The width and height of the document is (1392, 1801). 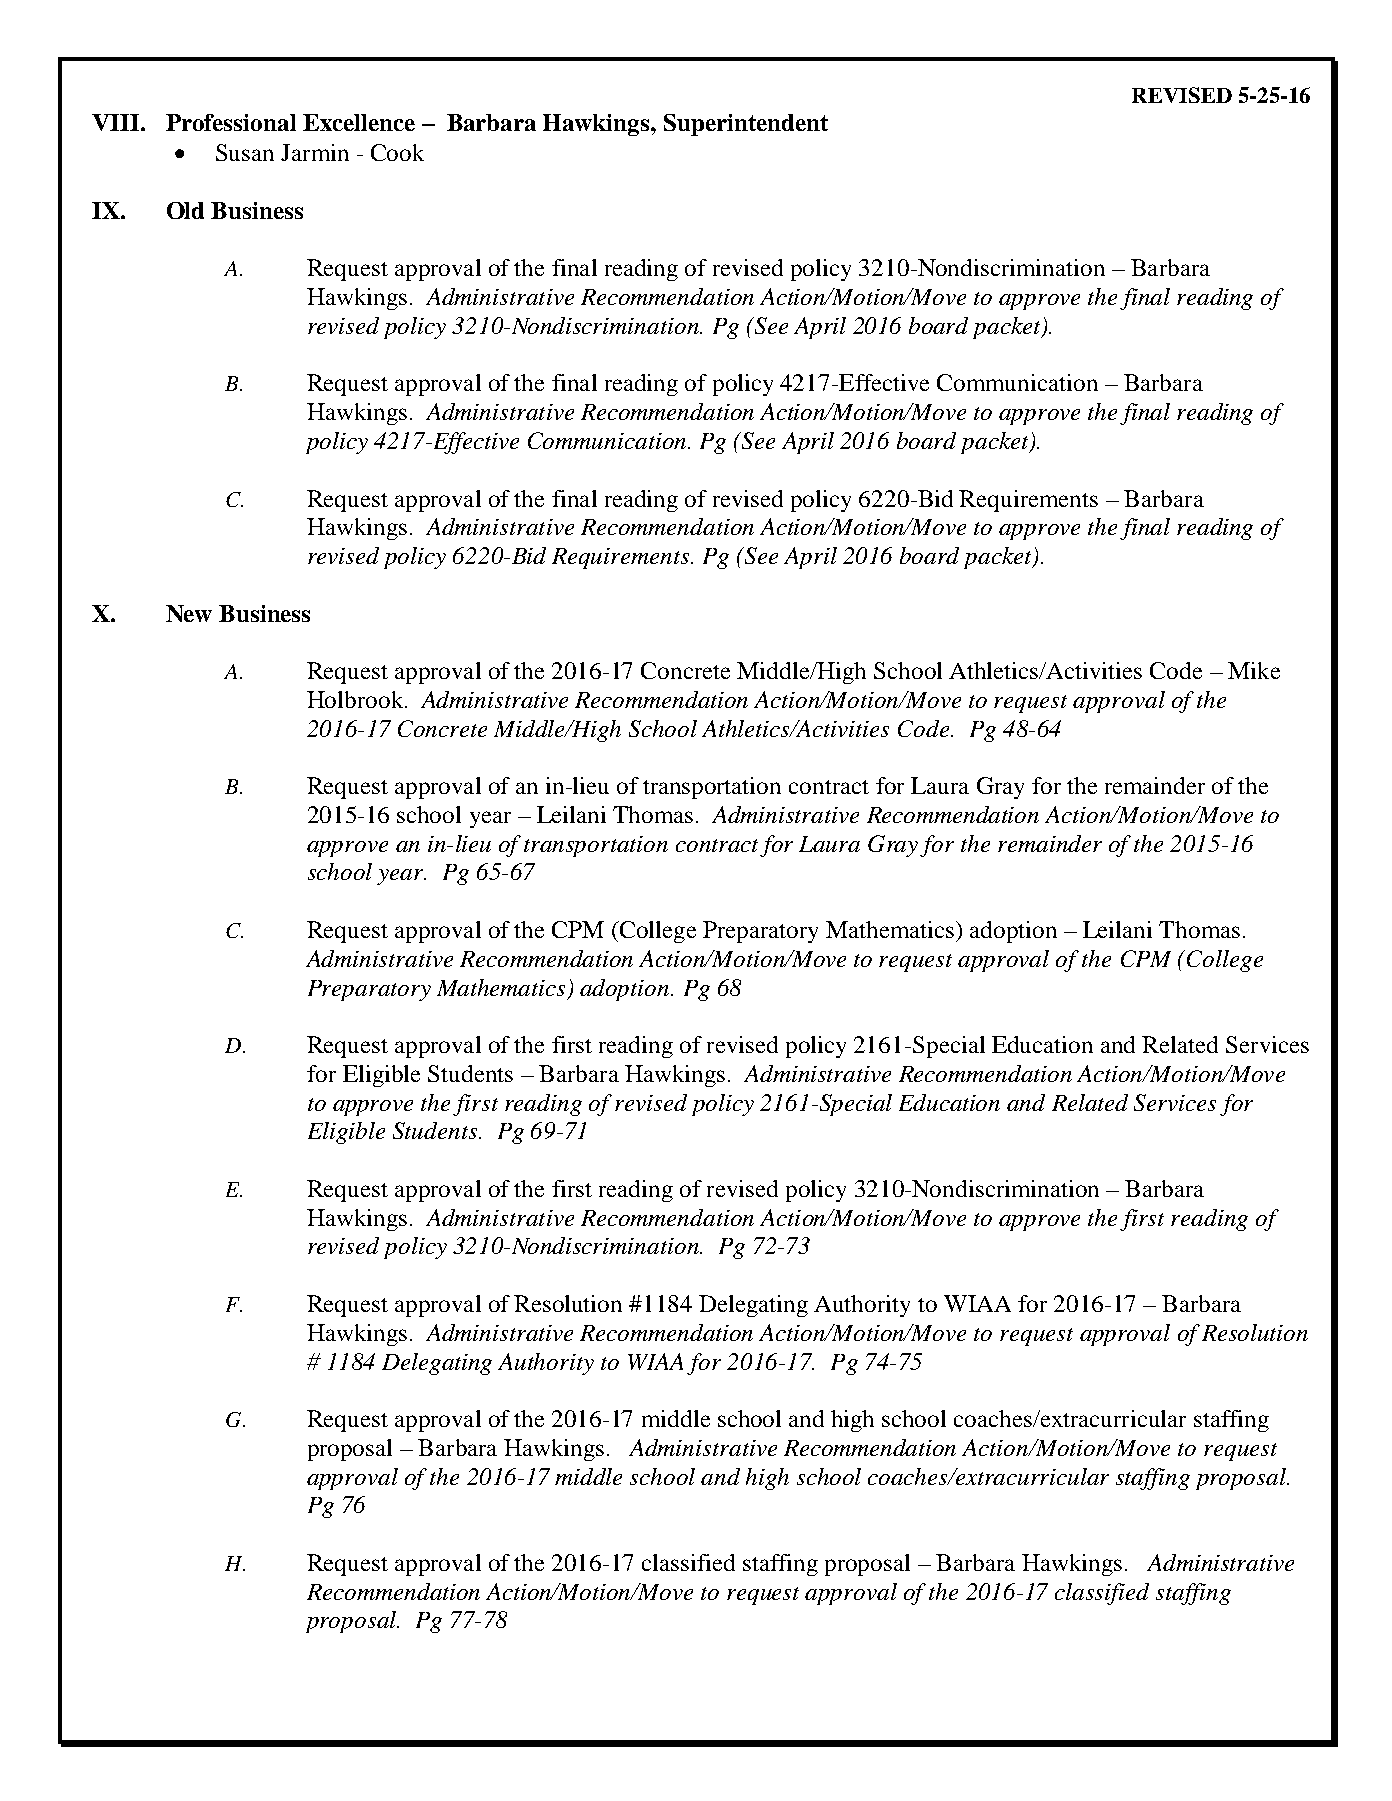 I want to click on Mike, so click(x=1254, y=670).
